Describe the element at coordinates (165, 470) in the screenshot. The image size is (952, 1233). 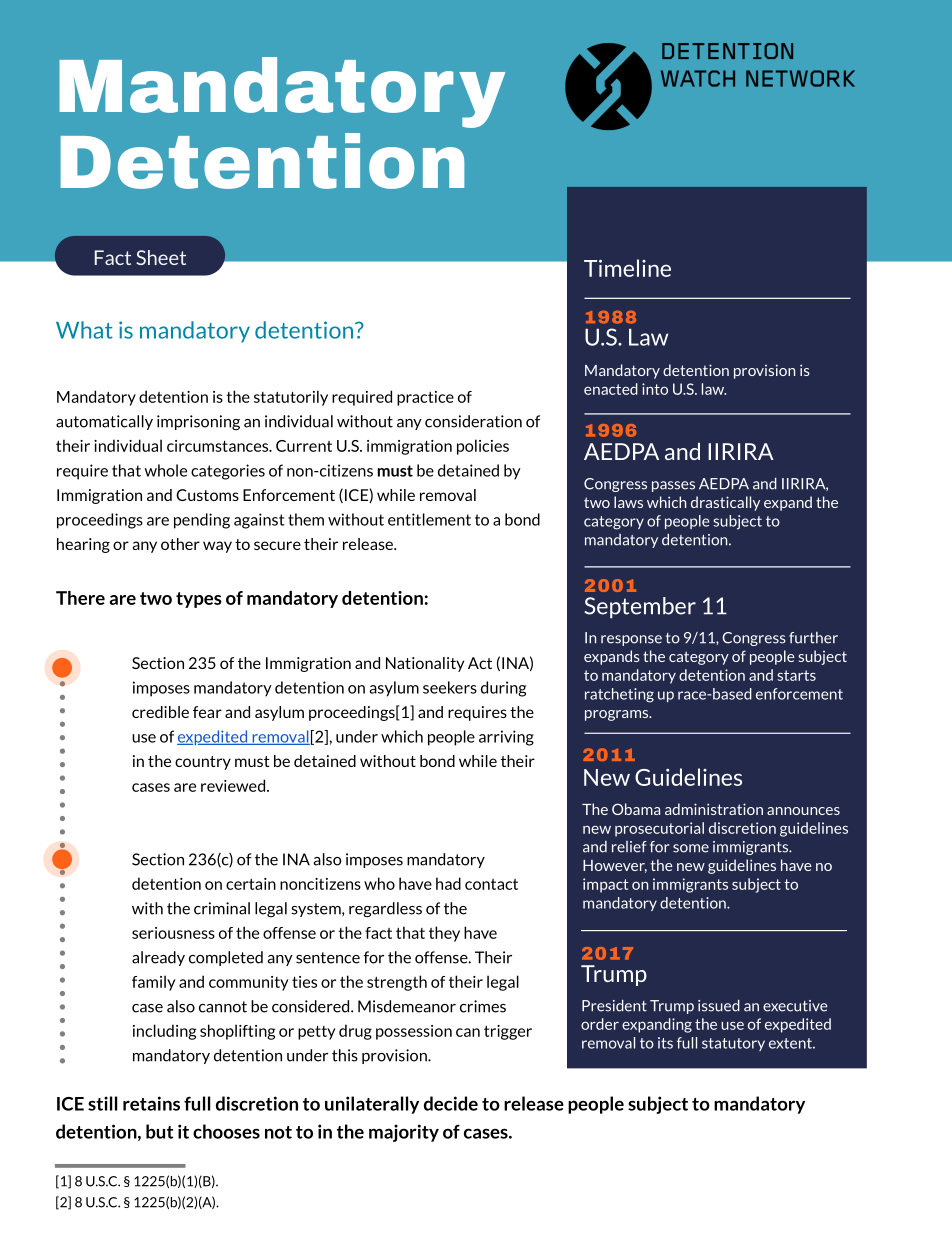
I see `whole` at that location.
